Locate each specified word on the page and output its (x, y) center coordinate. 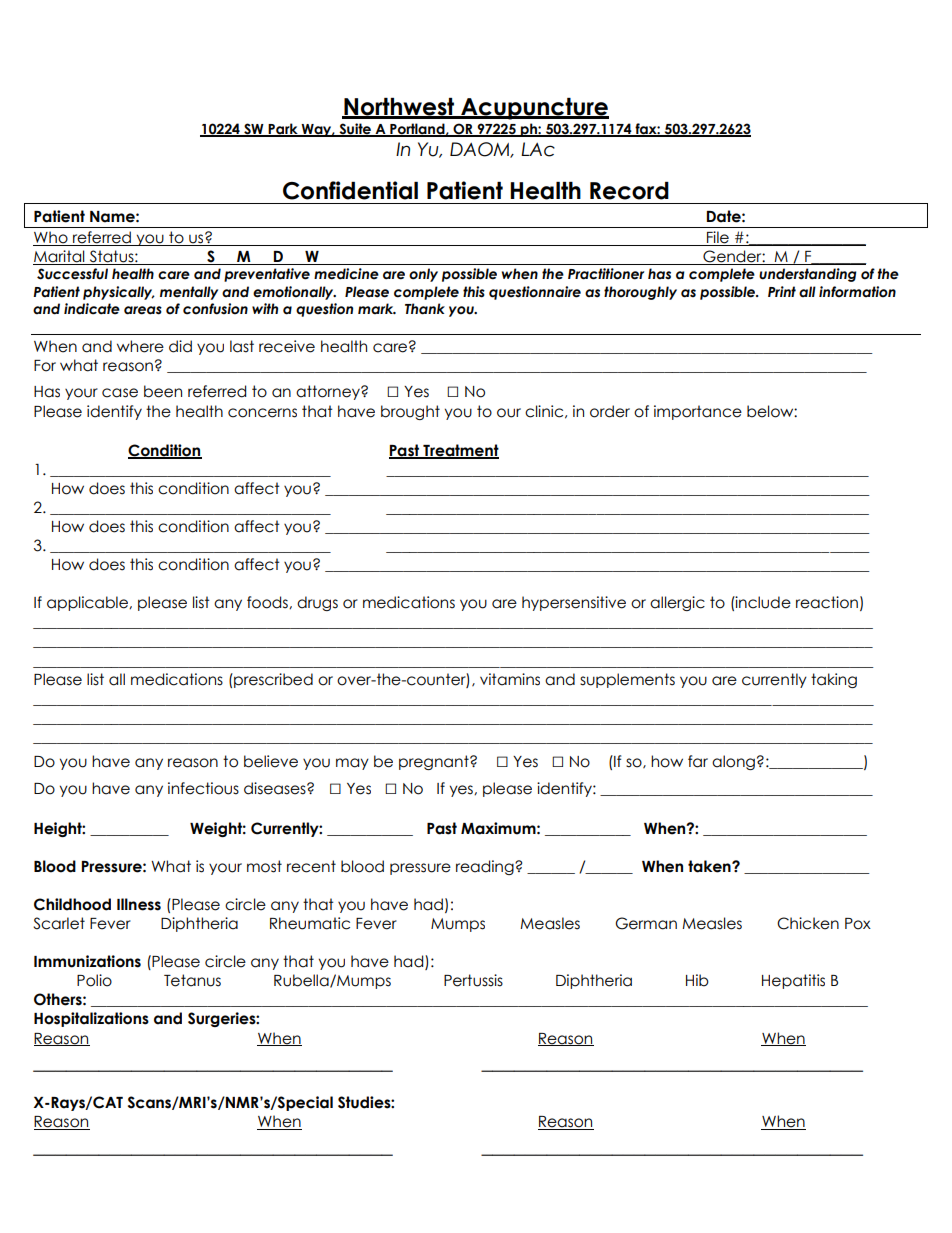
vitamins (510, 679)
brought (410, 412)
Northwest (399, 108)
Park (283, 129)
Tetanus (192, 980)
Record (629, 191)
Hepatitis (793, 981)
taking (834, 680)
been (163, 391)
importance (698, 412)
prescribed (272, 680)
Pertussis (473, 980)
